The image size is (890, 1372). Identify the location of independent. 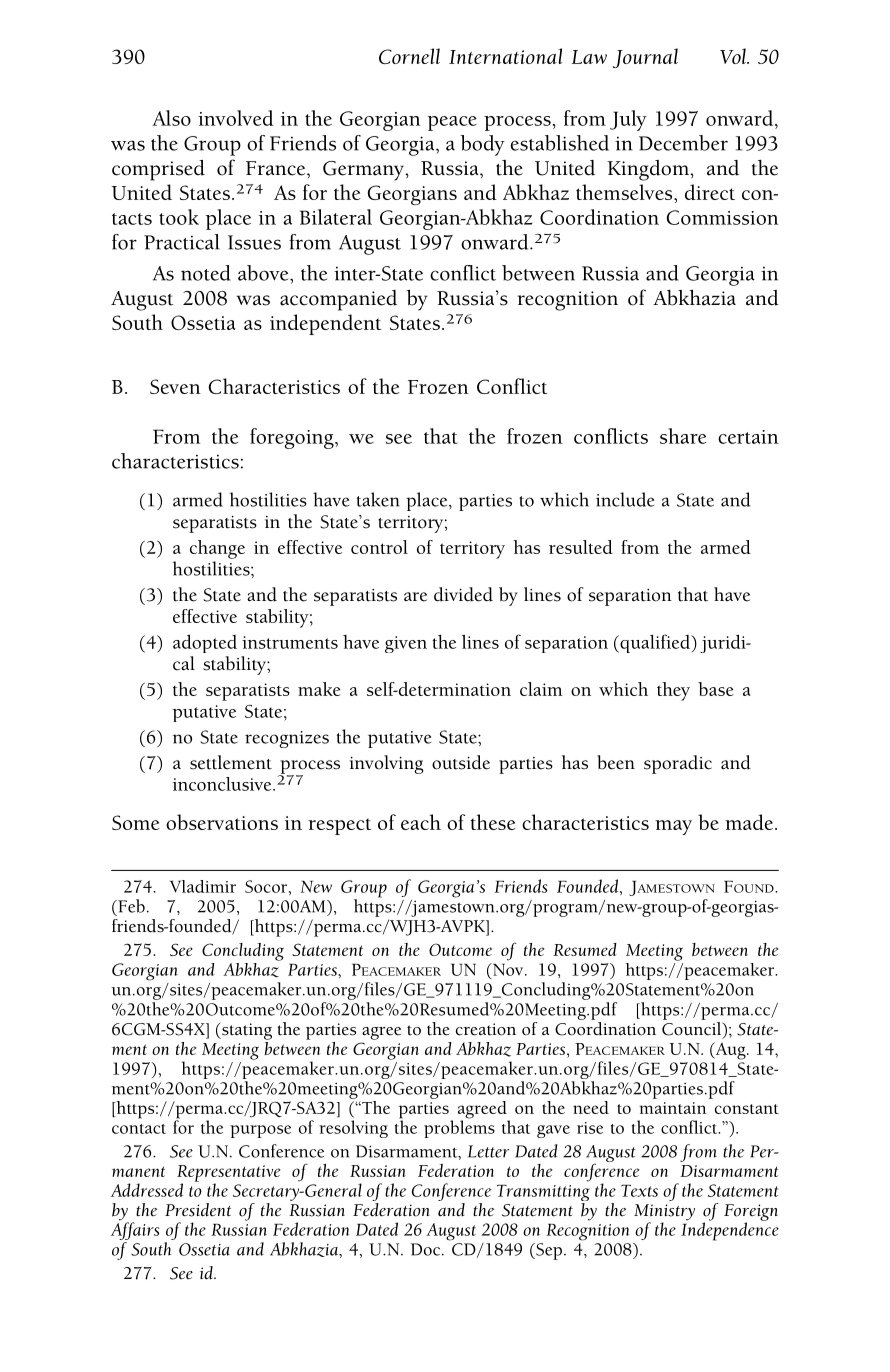
(325, 324).
